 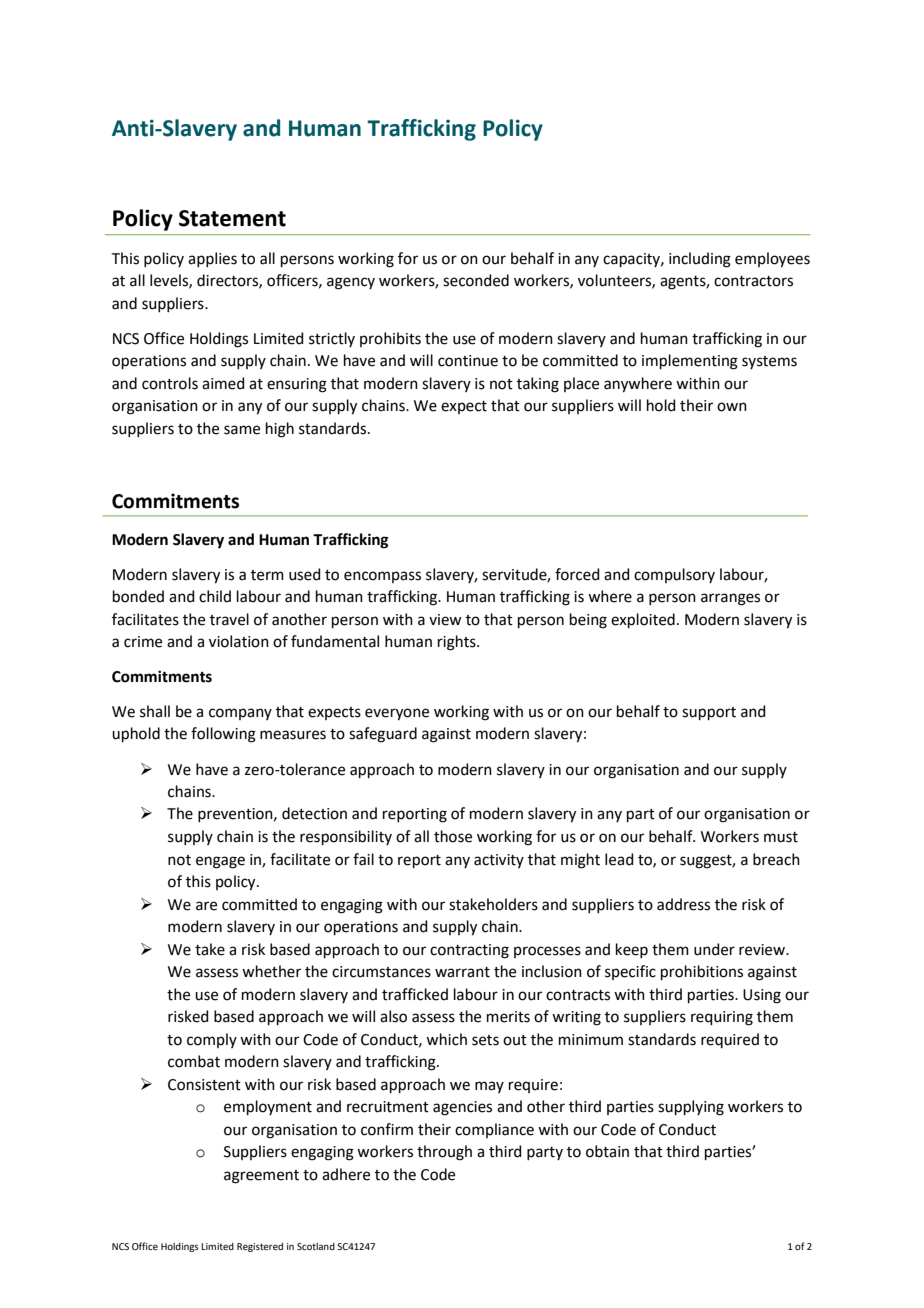 I want to click on applies, so click(x=212, y=259).
